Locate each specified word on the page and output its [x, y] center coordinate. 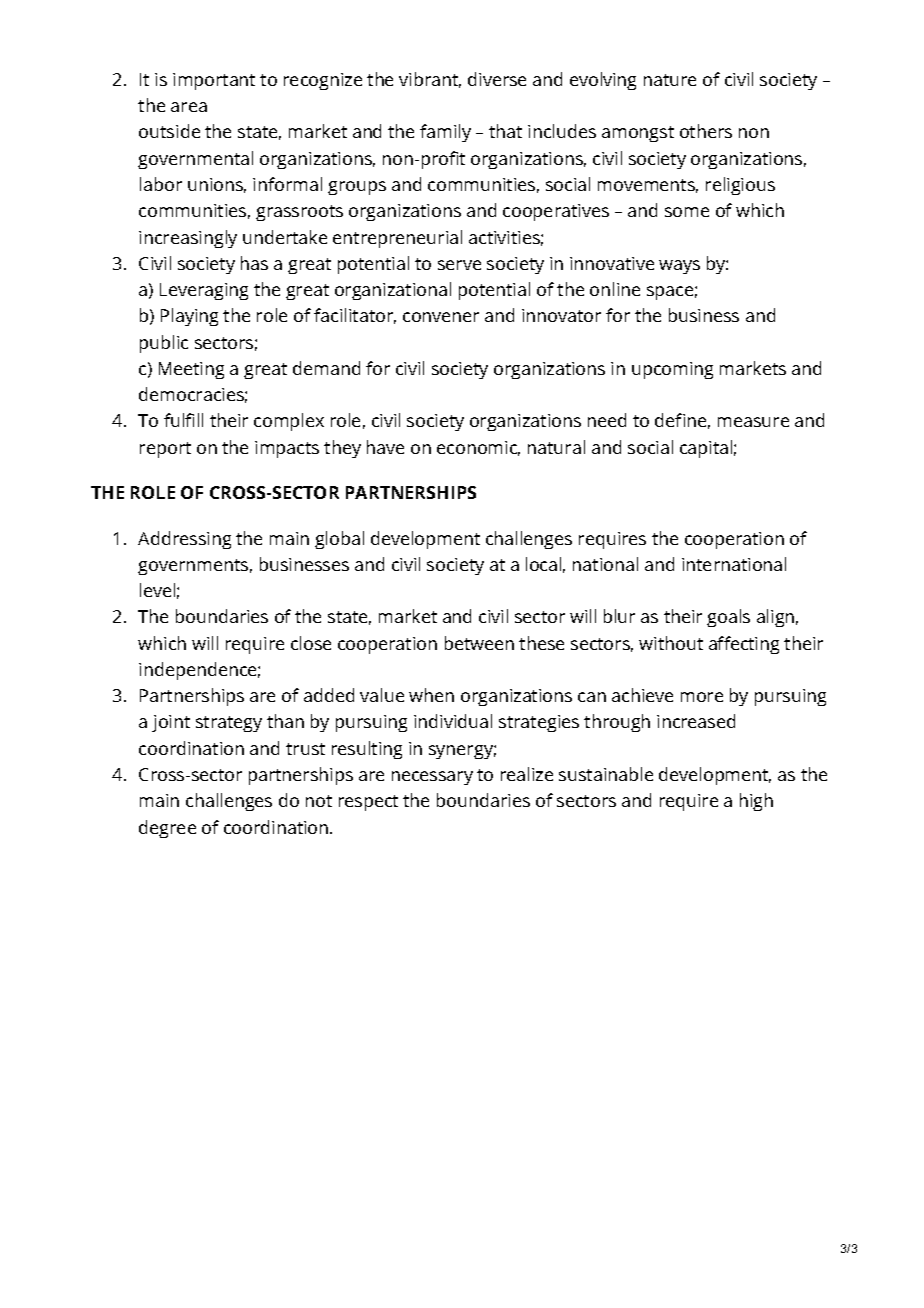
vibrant [430, 80]
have [385, 447]
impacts [287, 449]
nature [670, 80]
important [214, 81]
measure [753, 422]
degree [167, 829]
